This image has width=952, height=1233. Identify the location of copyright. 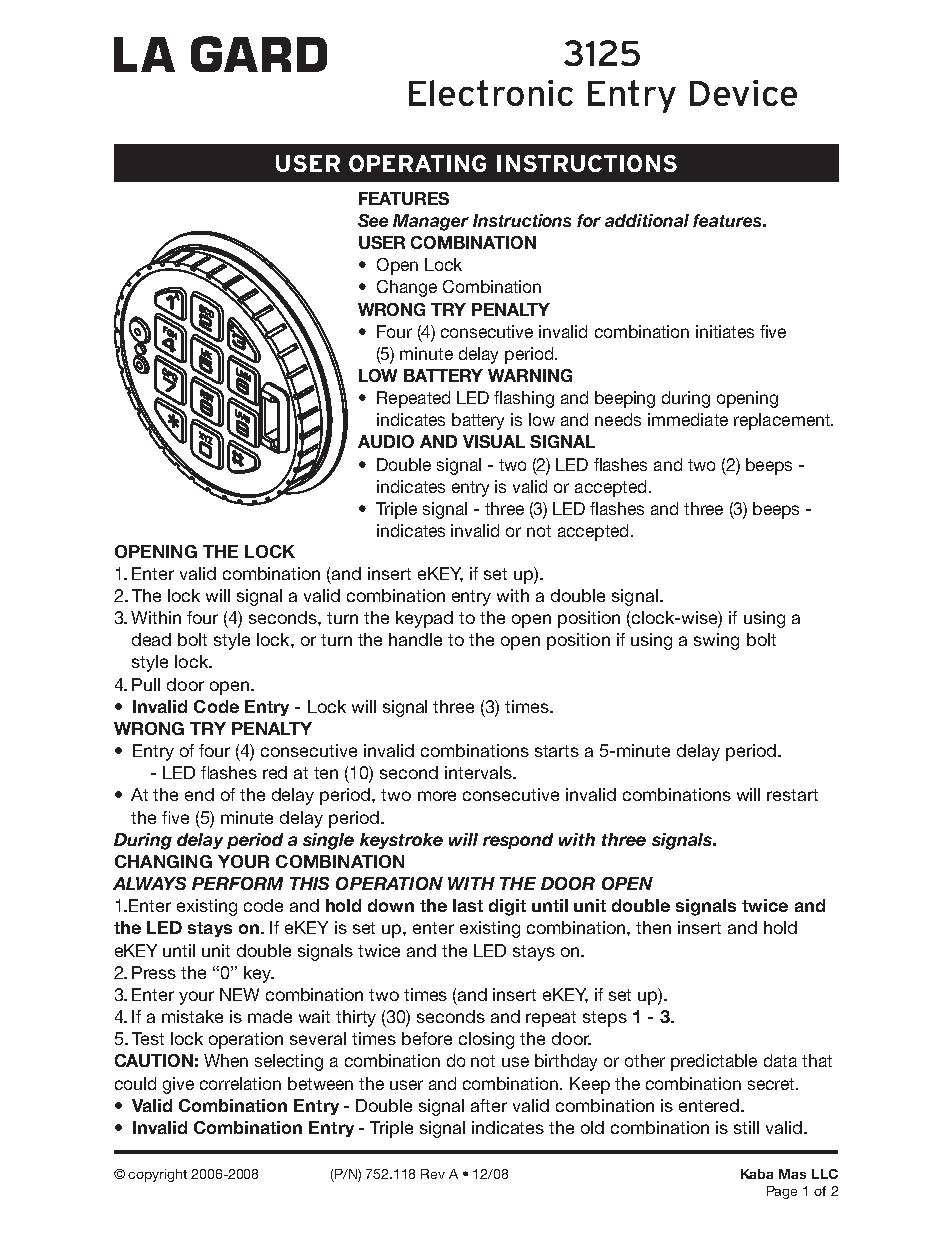
(157, 1175).
